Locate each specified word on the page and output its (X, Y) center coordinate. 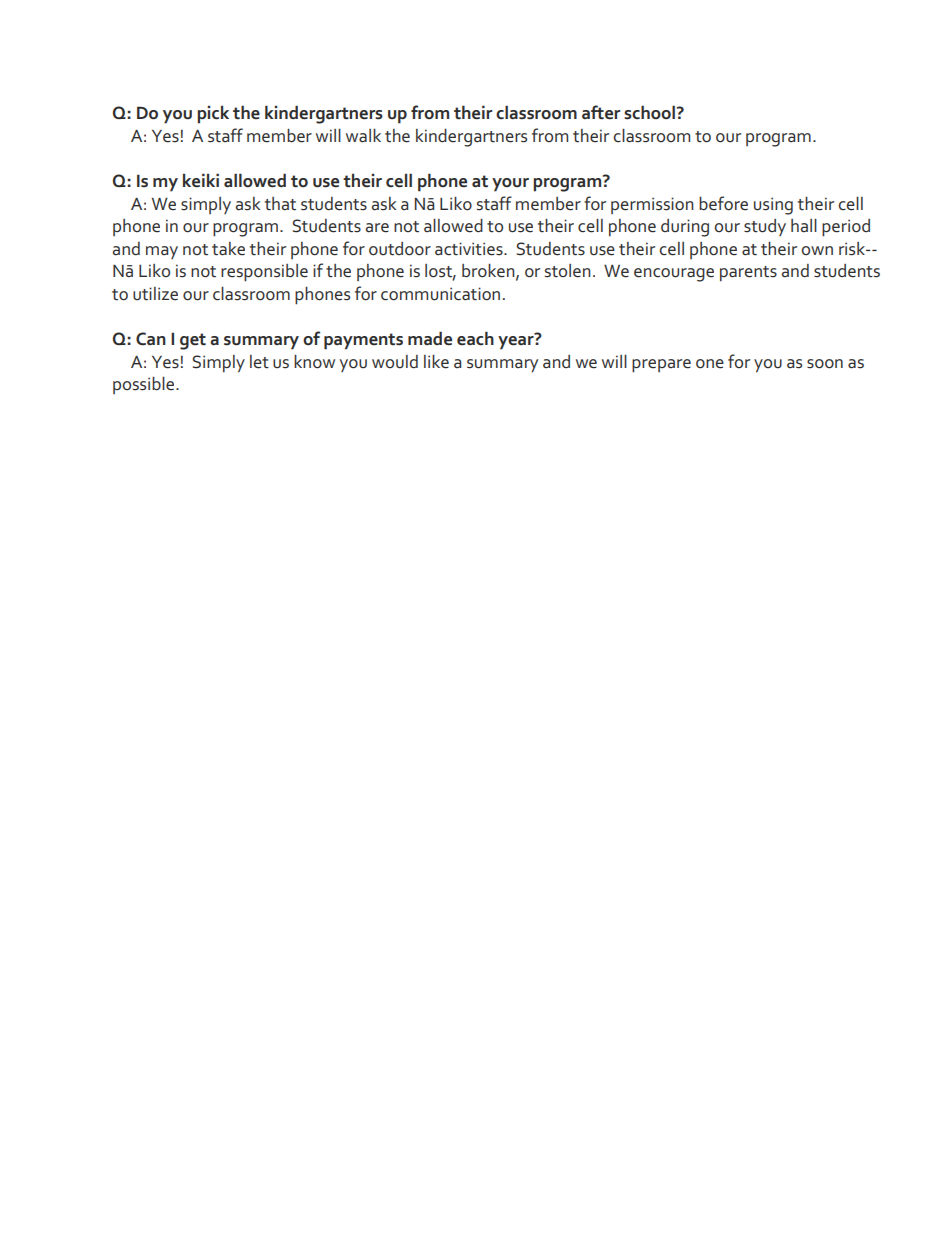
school (649, 112)
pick (213, 115)
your (510, 185)
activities (470, 249)
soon (825, 364)
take (228, 249)
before (723, 203)
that (280, 204)
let (259, 362)
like (436, 362)
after (601, 112)
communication (440, 294)
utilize (155, 294)
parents (748, 274)
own (817, 250)
